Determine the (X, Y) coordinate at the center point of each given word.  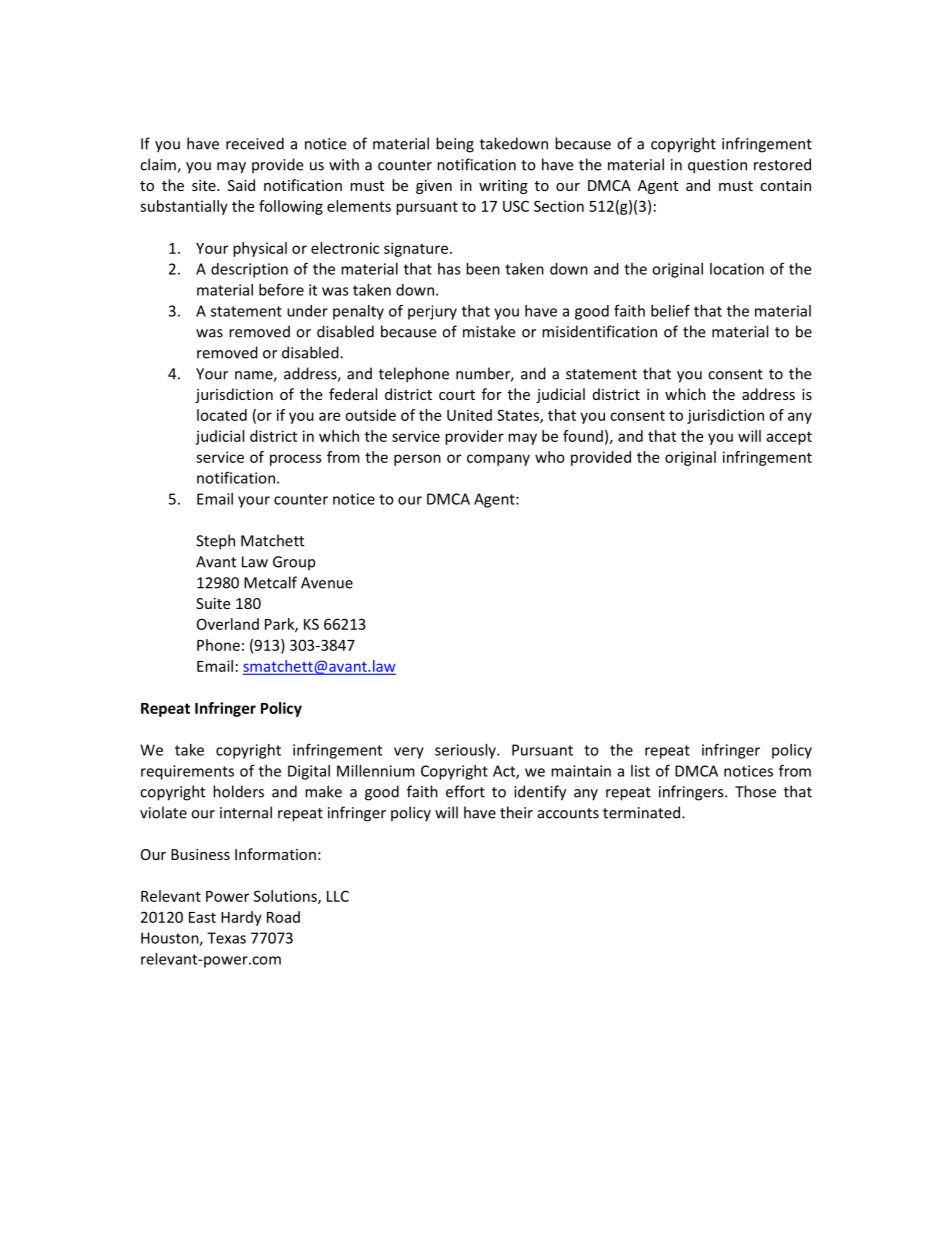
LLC (338, 896)
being (455, 145)
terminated (643, 812)
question (717, 166)
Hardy (241, 918)
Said (241, 185)
